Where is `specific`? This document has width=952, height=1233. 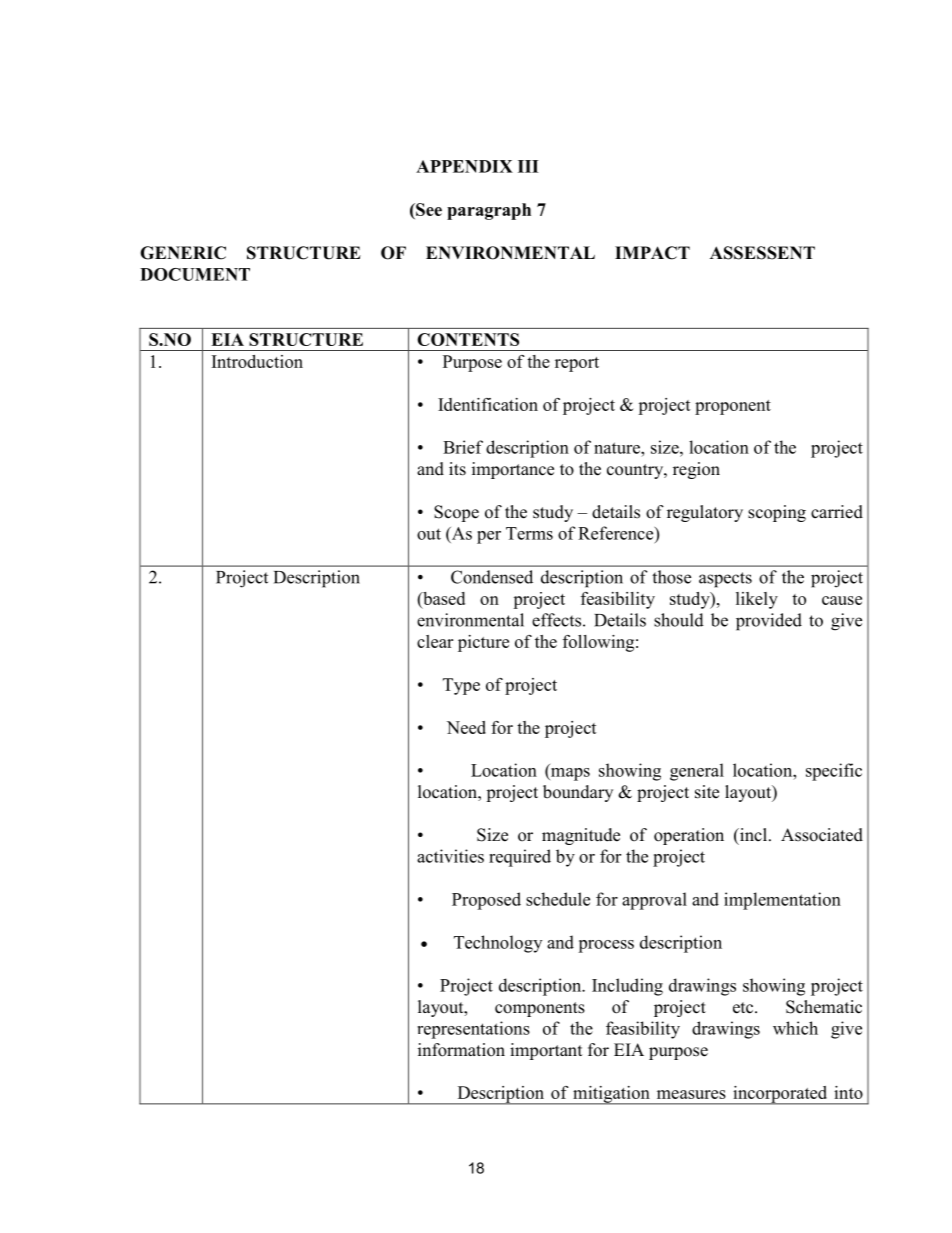
specific is located at coordinates (834, 772).
